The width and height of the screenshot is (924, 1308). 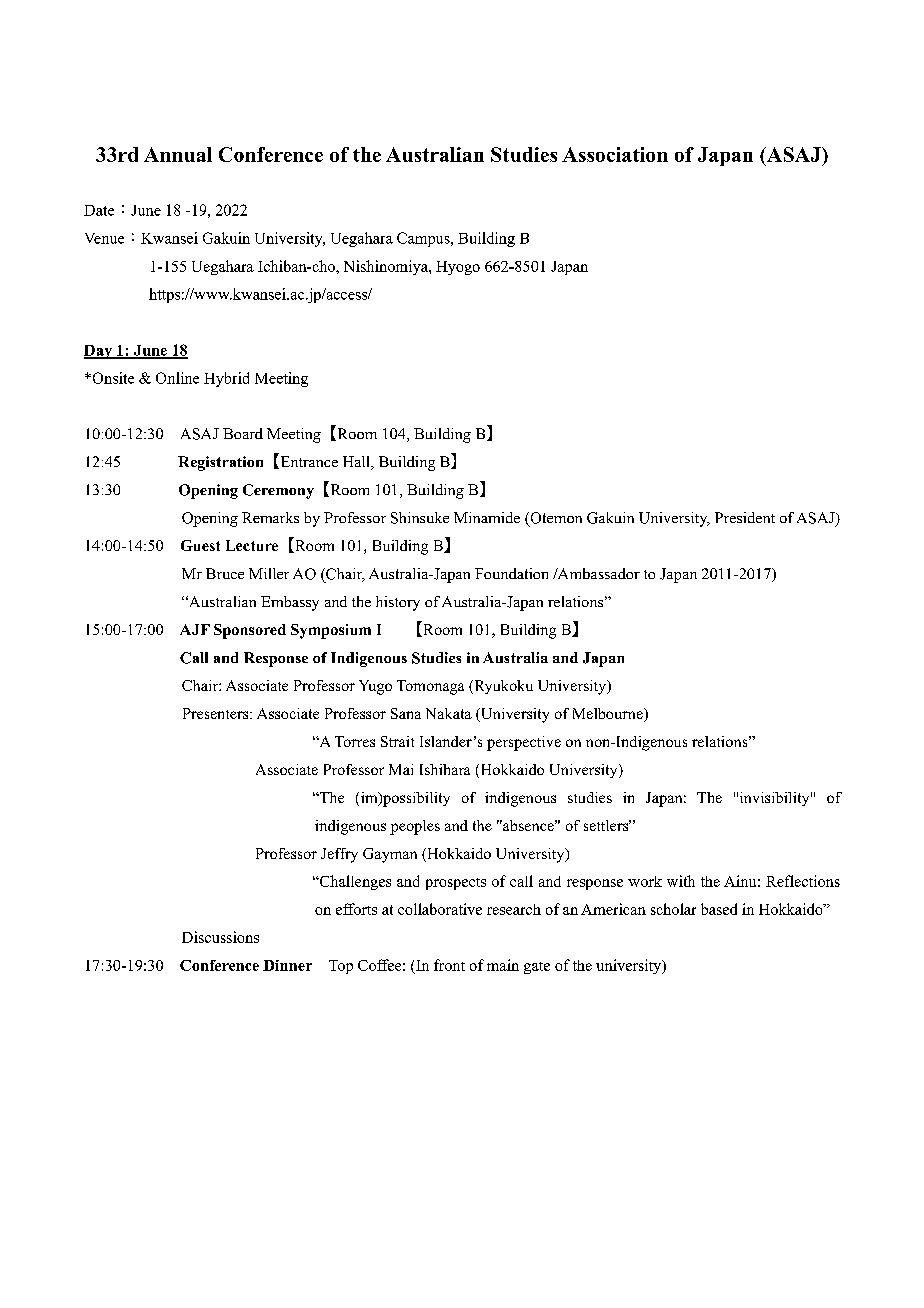 I want to click on Discussions, so click(x=220, y=937).
